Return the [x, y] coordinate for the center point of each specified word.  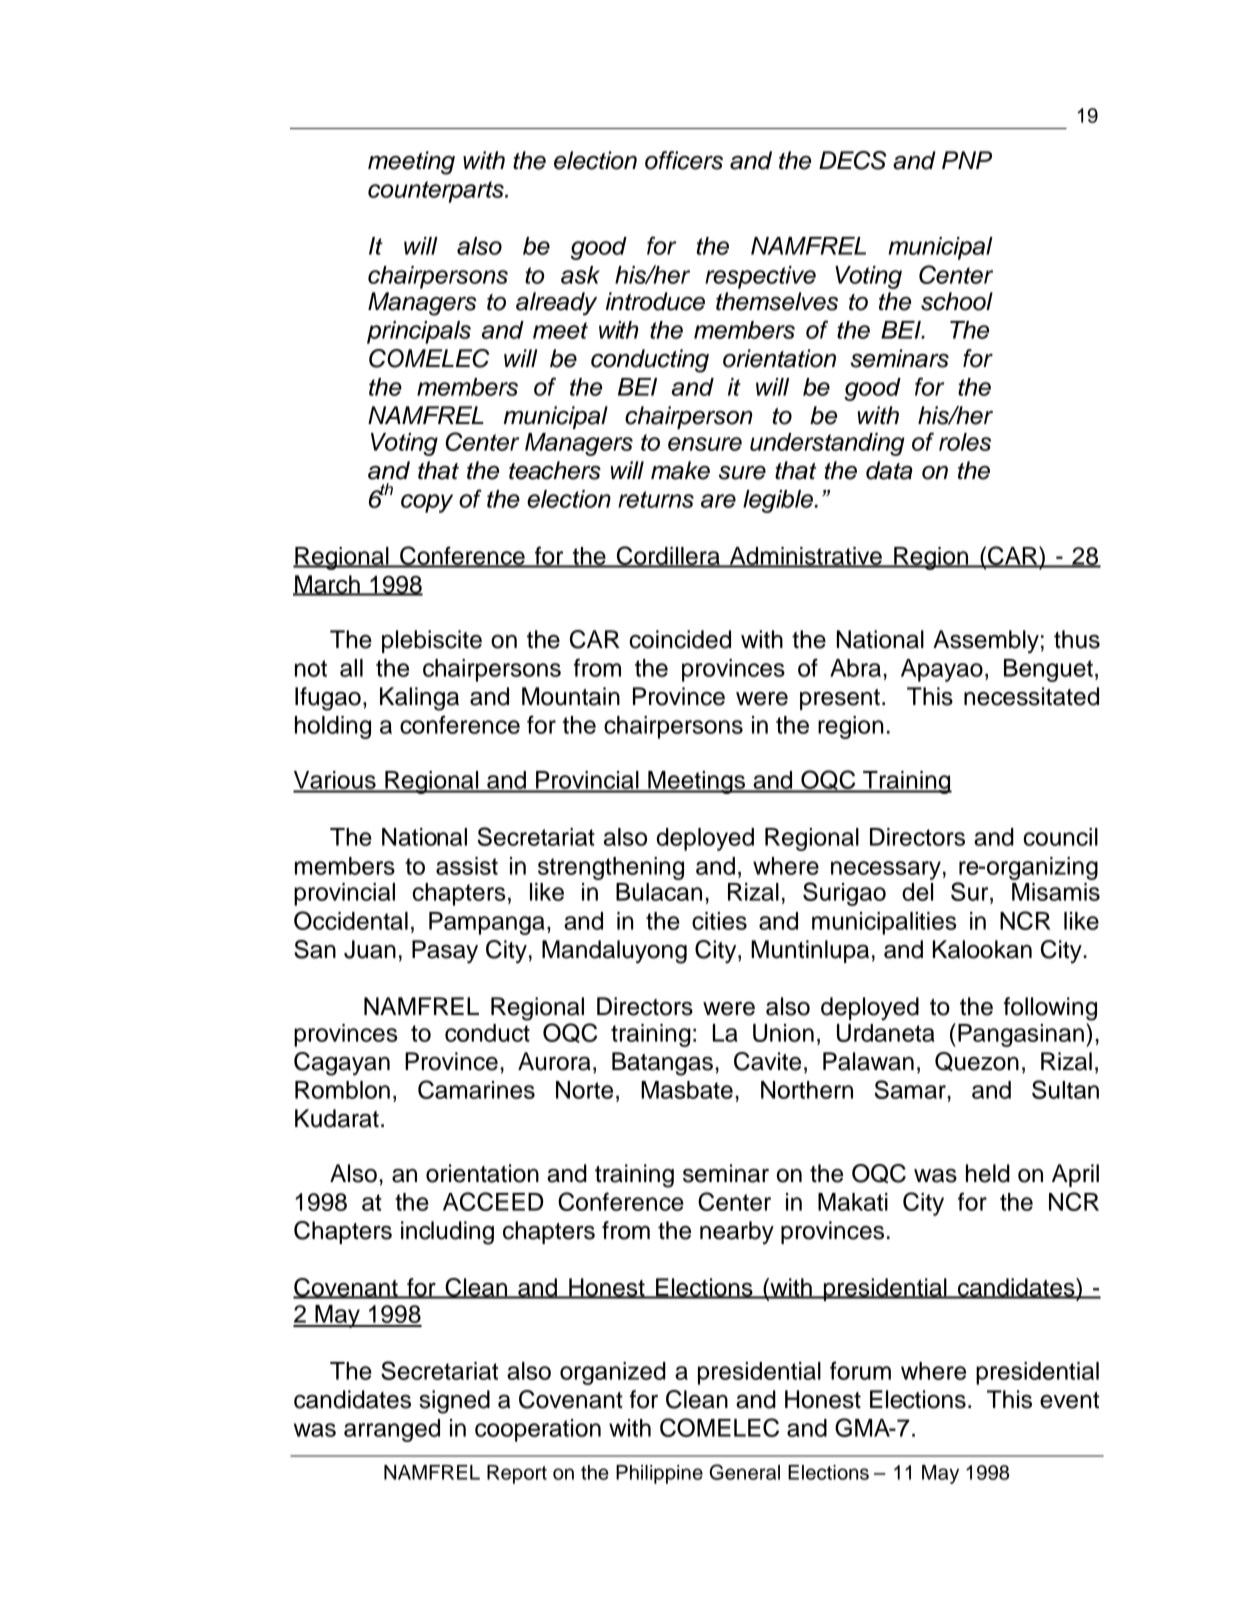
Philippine [659, 1474]
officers [684, 160]
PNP [967, 160]
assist [467, 866]
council [1060, 837]
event [1069, 1400]
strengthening [611, 868]
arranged [392, 1430]
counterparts [437, 192]
